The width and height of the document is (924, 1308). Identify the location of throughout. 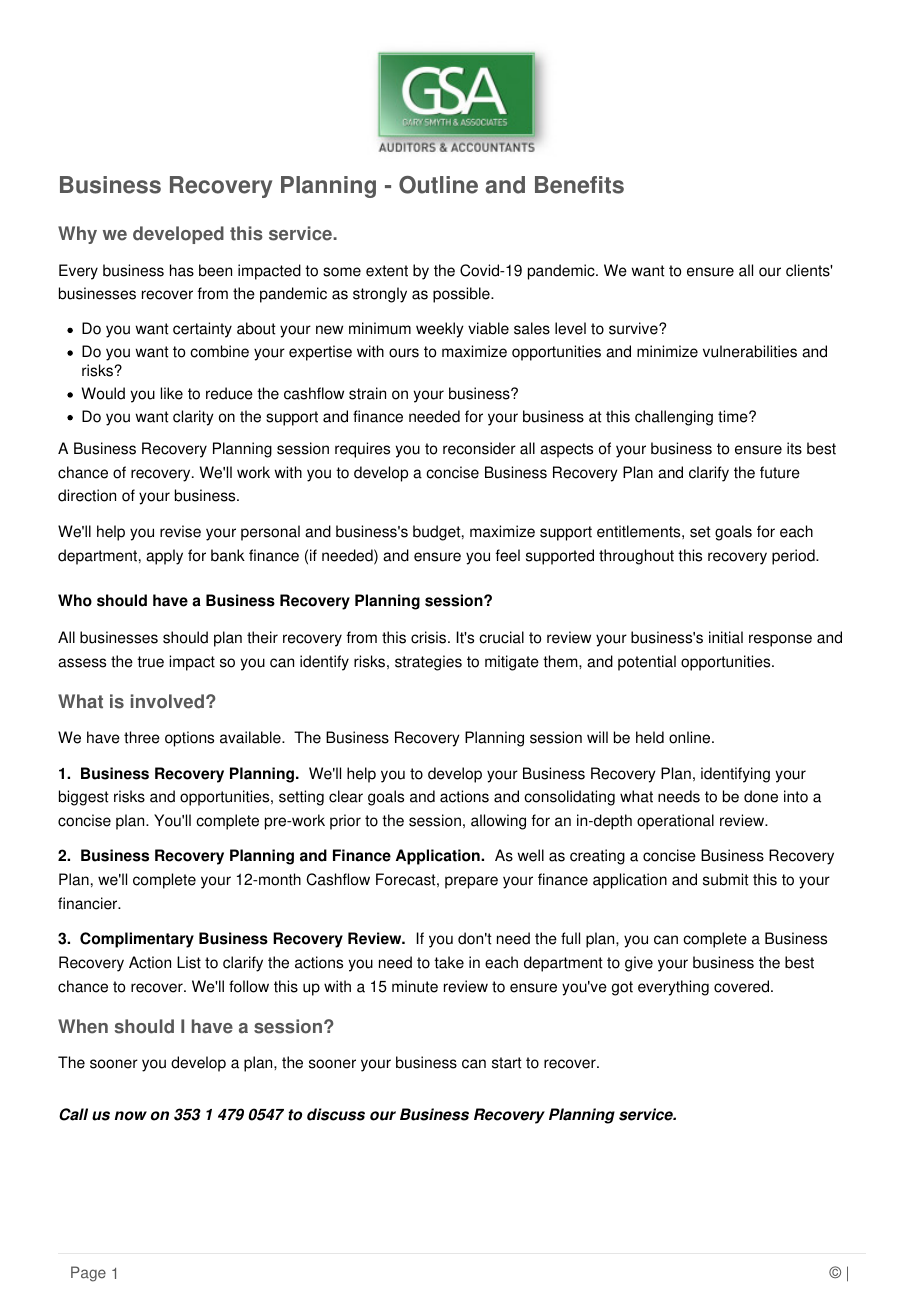
(636, 557).
